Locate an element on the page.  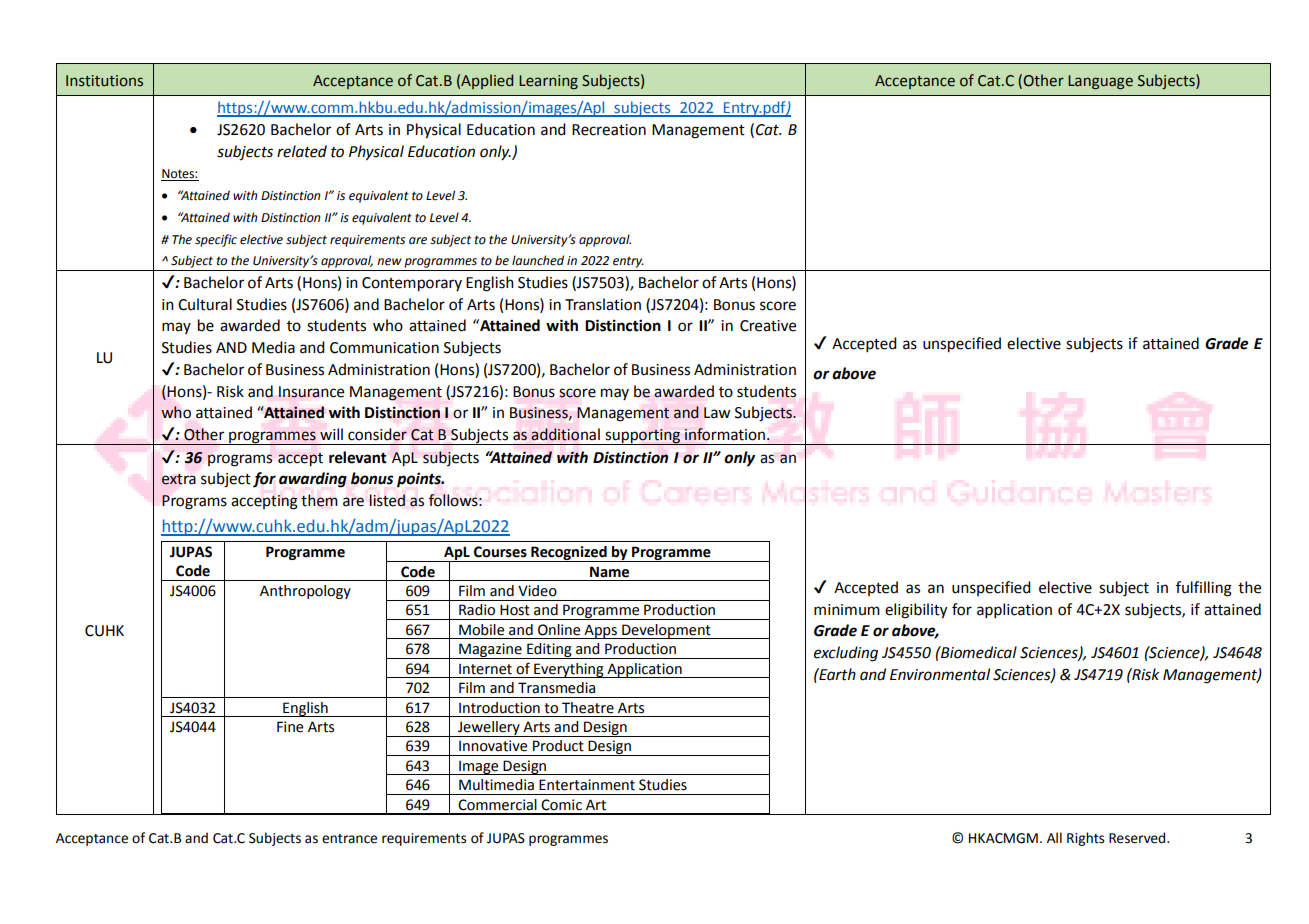
Institutions is located at coordinates (104, 81).
